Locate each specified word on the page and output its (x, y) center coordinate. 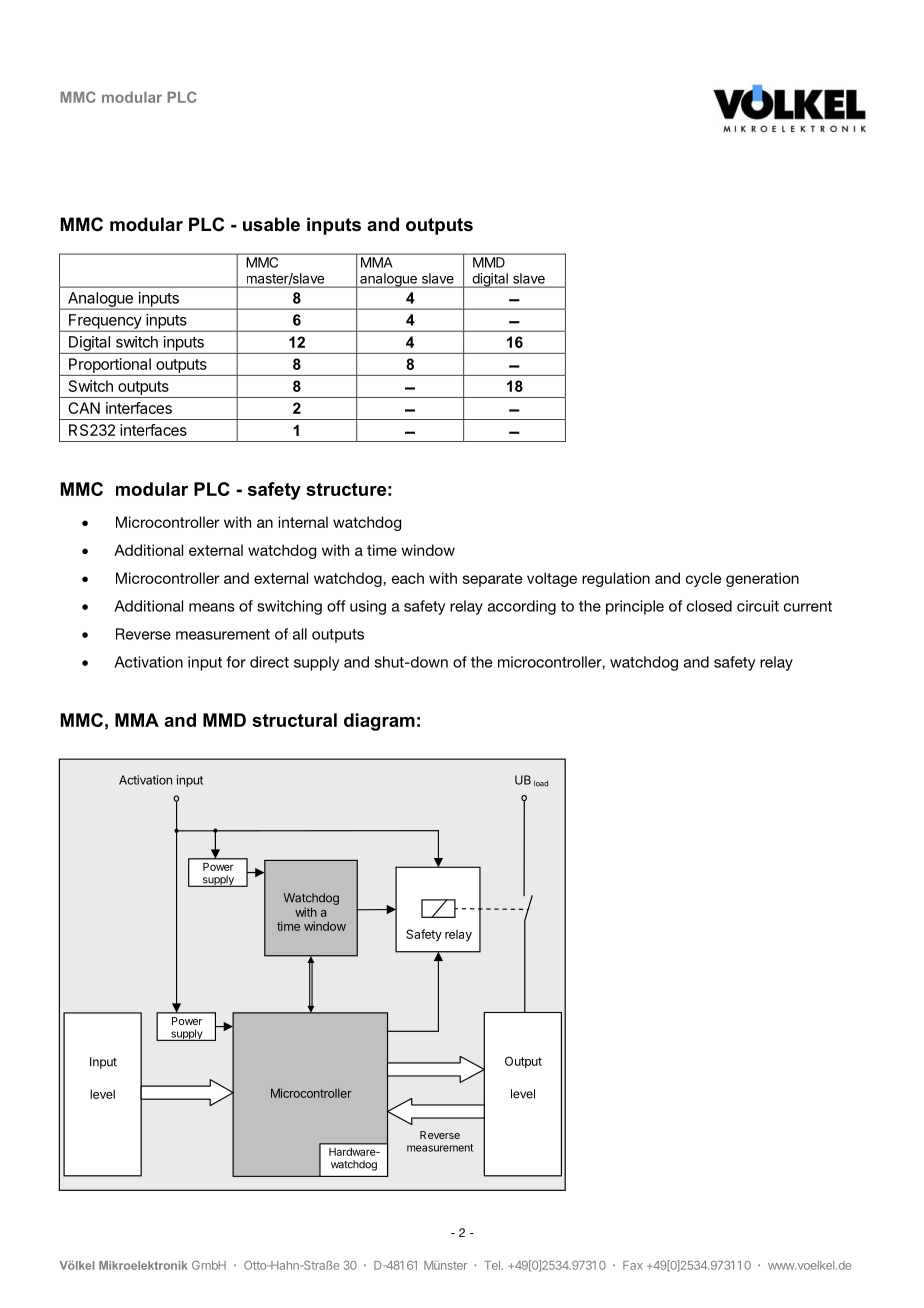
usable (271, 224)
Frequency (105, 322)
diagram (379, 722)
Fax (633, 1265)
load (541, 783)
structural (294, 720)
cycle (703, 579)
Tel (492, 1265)
